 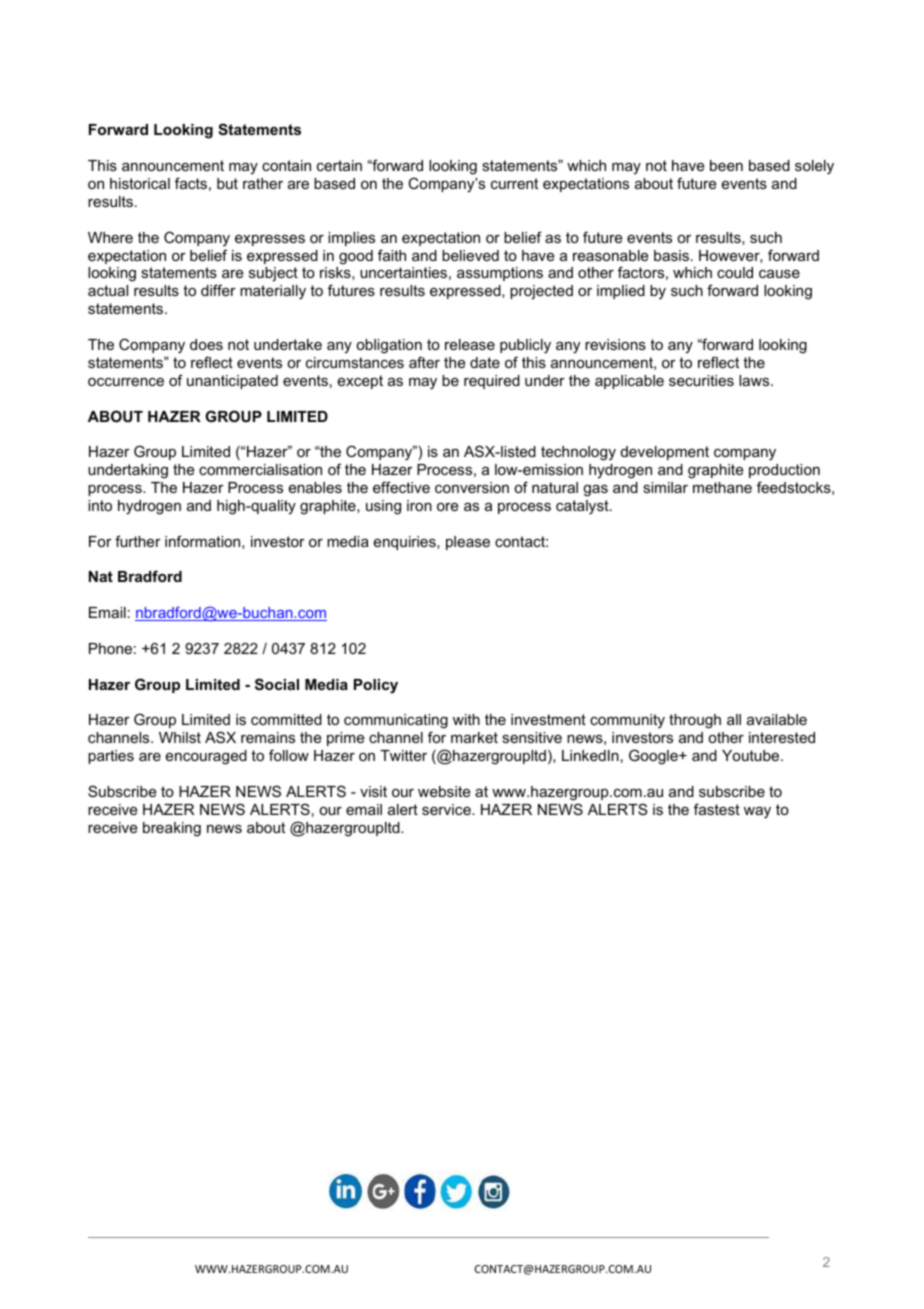 What do you see at coordinates (468, 543) in the screenshot?
I see `please` at bounding box center [468, 543].
